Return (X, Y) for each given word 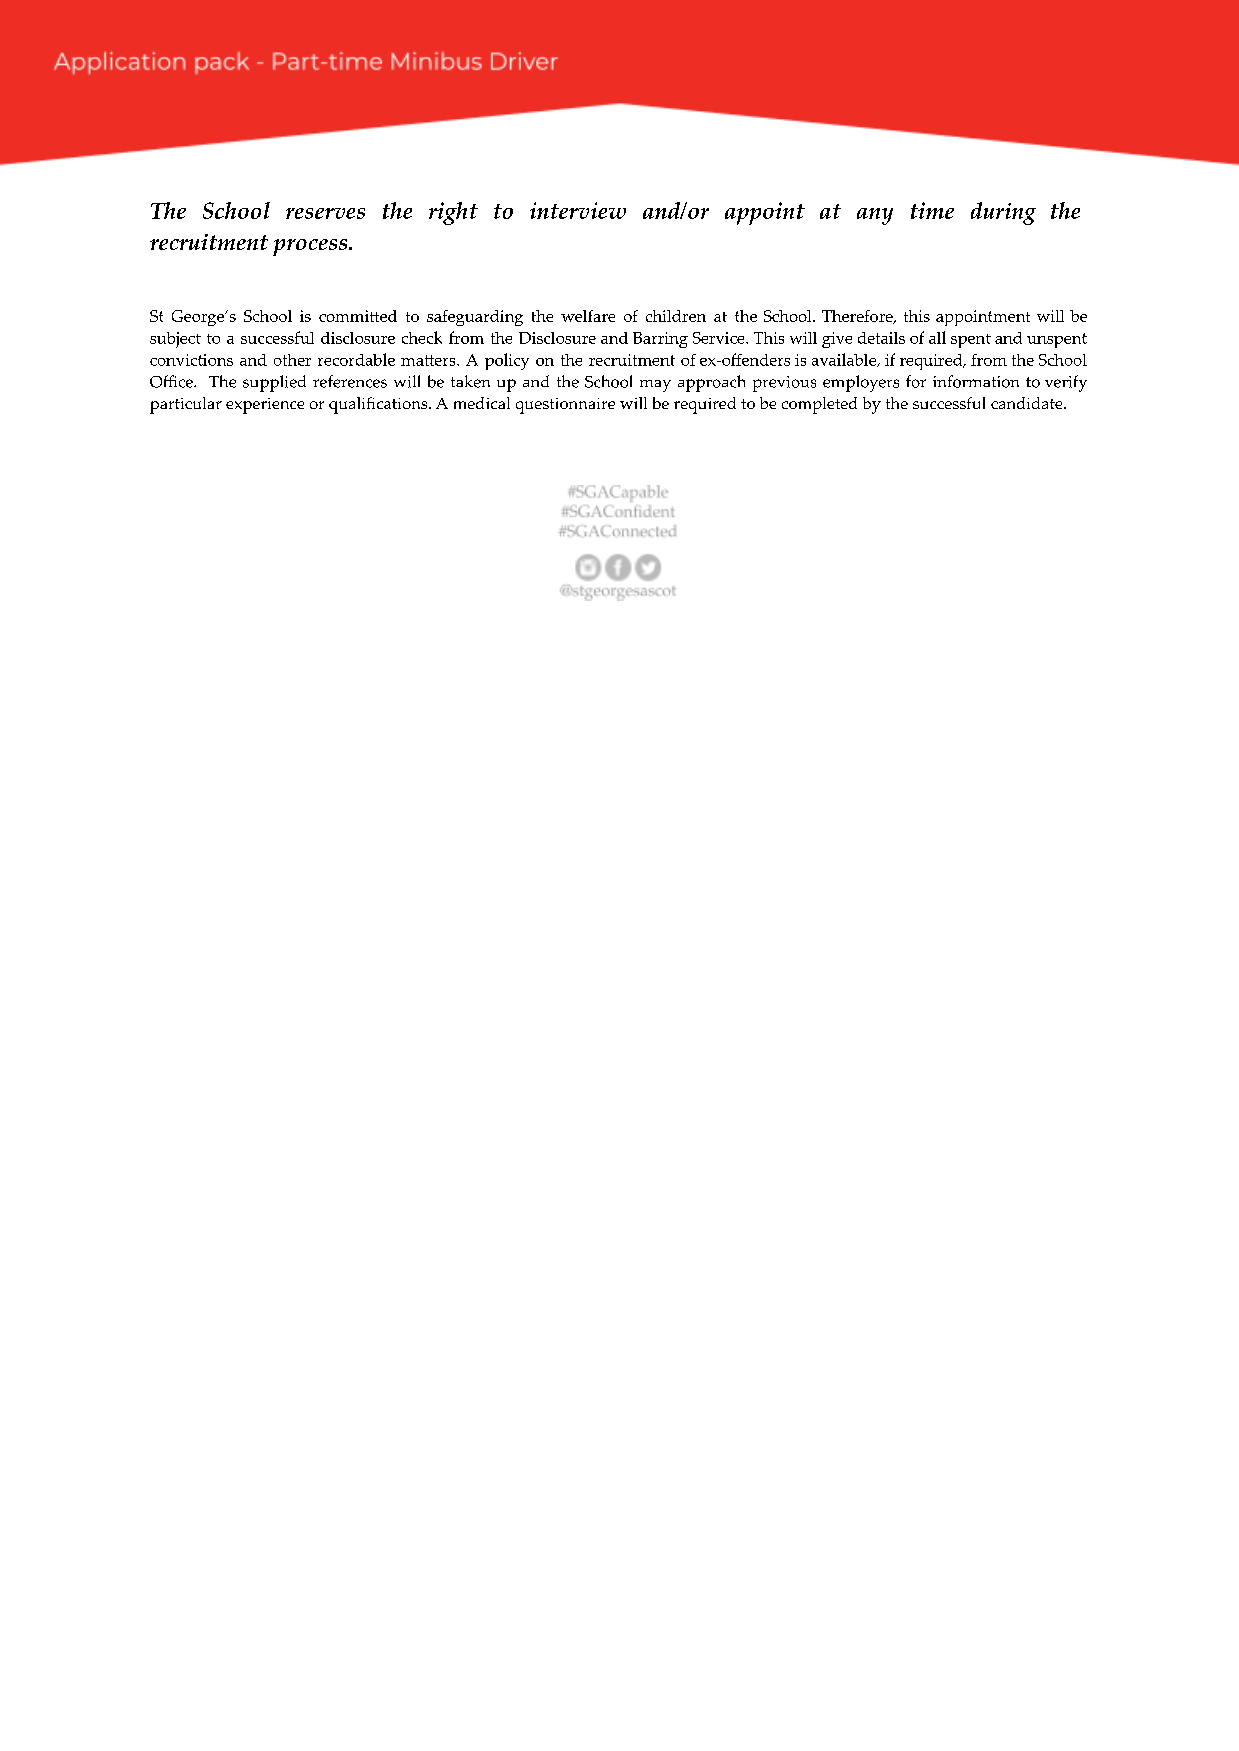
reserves (325, 213)
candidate (1028, 403)
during (1003, 213)
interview (578, 210)
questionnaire (565, 406)
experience (265, 406)
